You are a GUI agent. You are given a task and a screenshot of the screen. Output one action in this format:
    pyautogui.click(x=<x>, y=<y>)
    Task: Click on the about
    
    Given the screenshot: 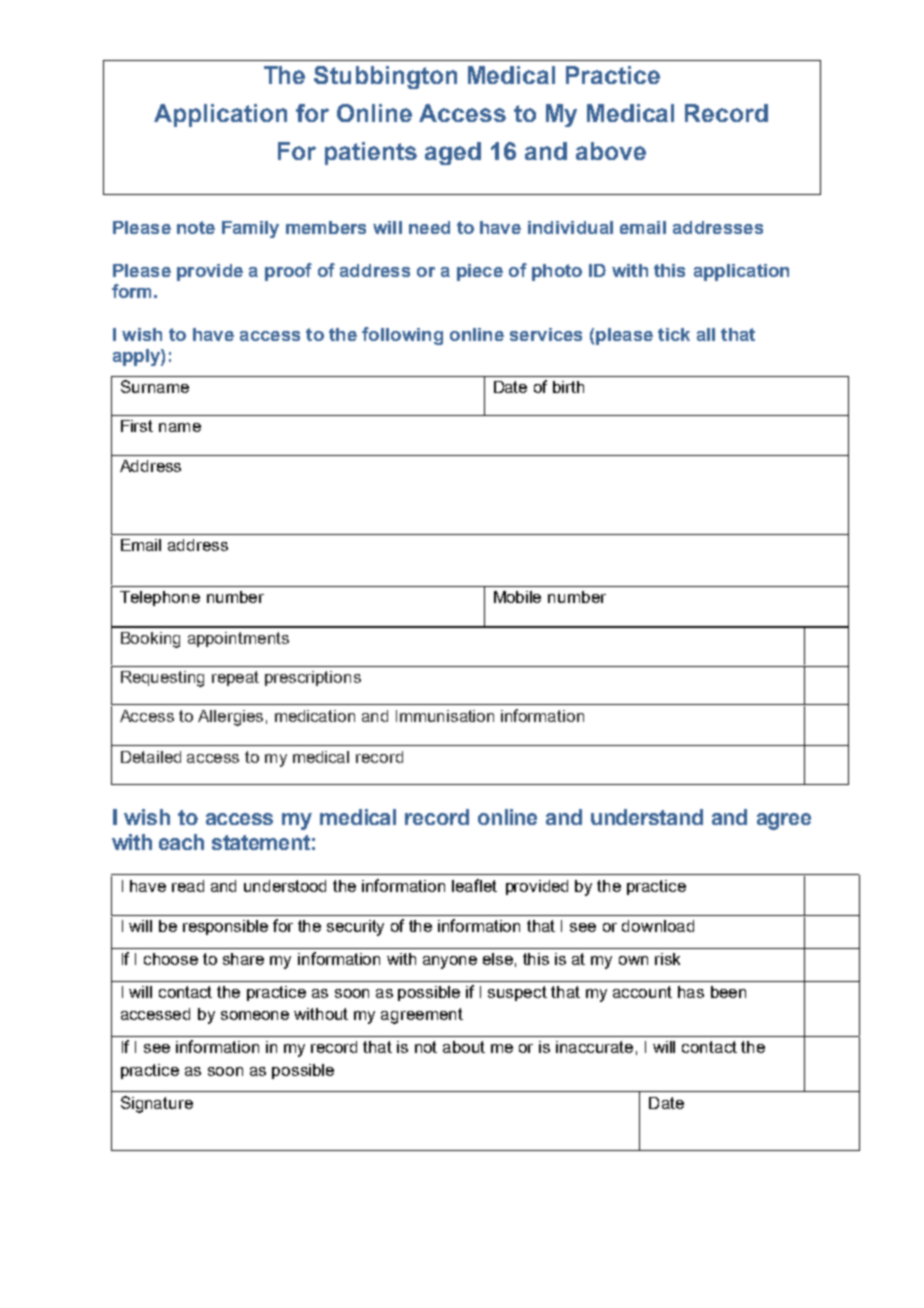 What is the action you would take?
    pyautogui.click(x=464, y=1047)
